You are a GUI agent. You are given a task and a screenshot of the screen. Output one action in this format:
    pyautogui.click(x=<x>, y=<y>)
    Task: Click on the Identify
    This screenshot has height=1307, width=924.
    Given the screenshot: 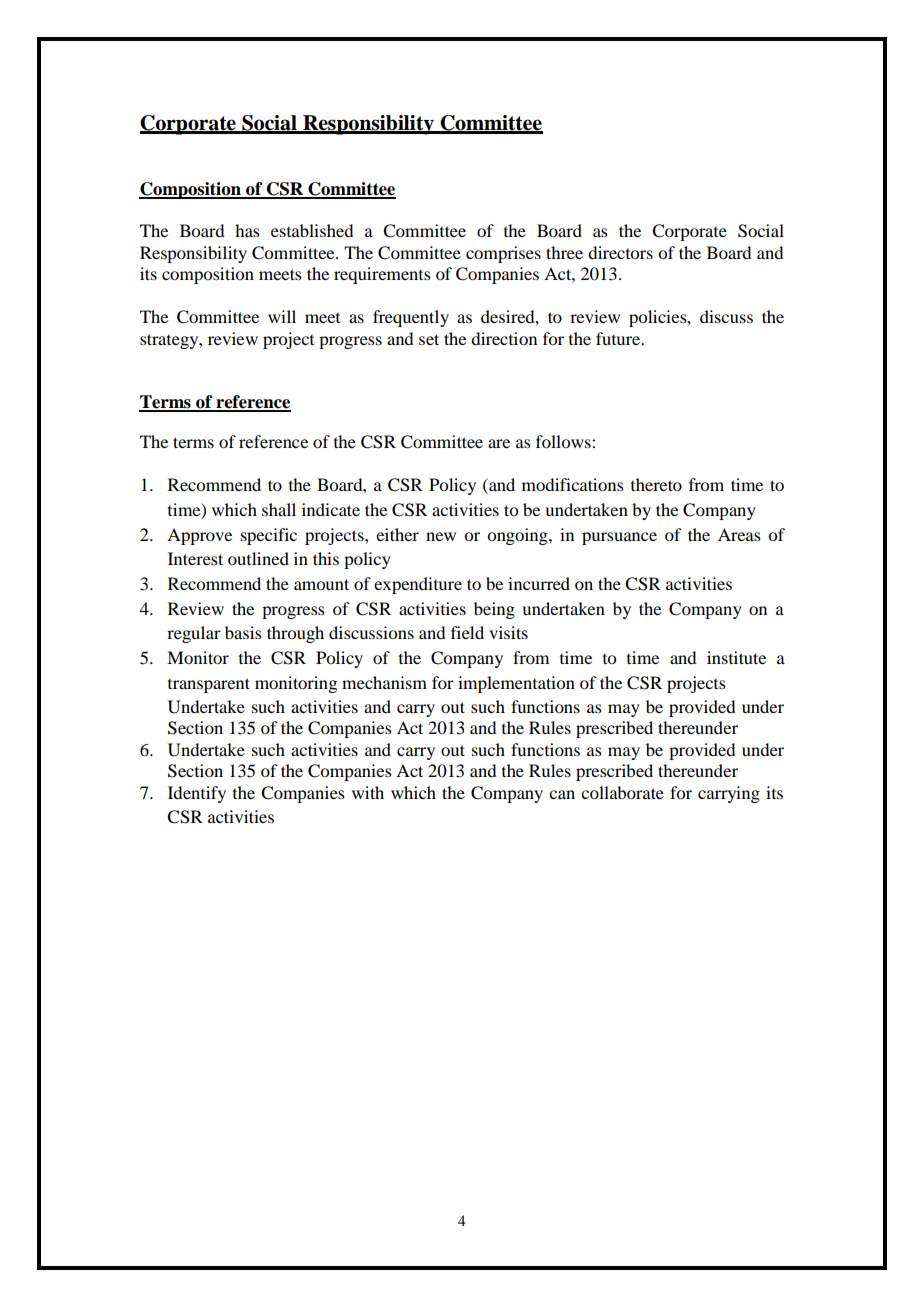 What is the action you would take?
    pyautogui.click(x=197, y=794)
